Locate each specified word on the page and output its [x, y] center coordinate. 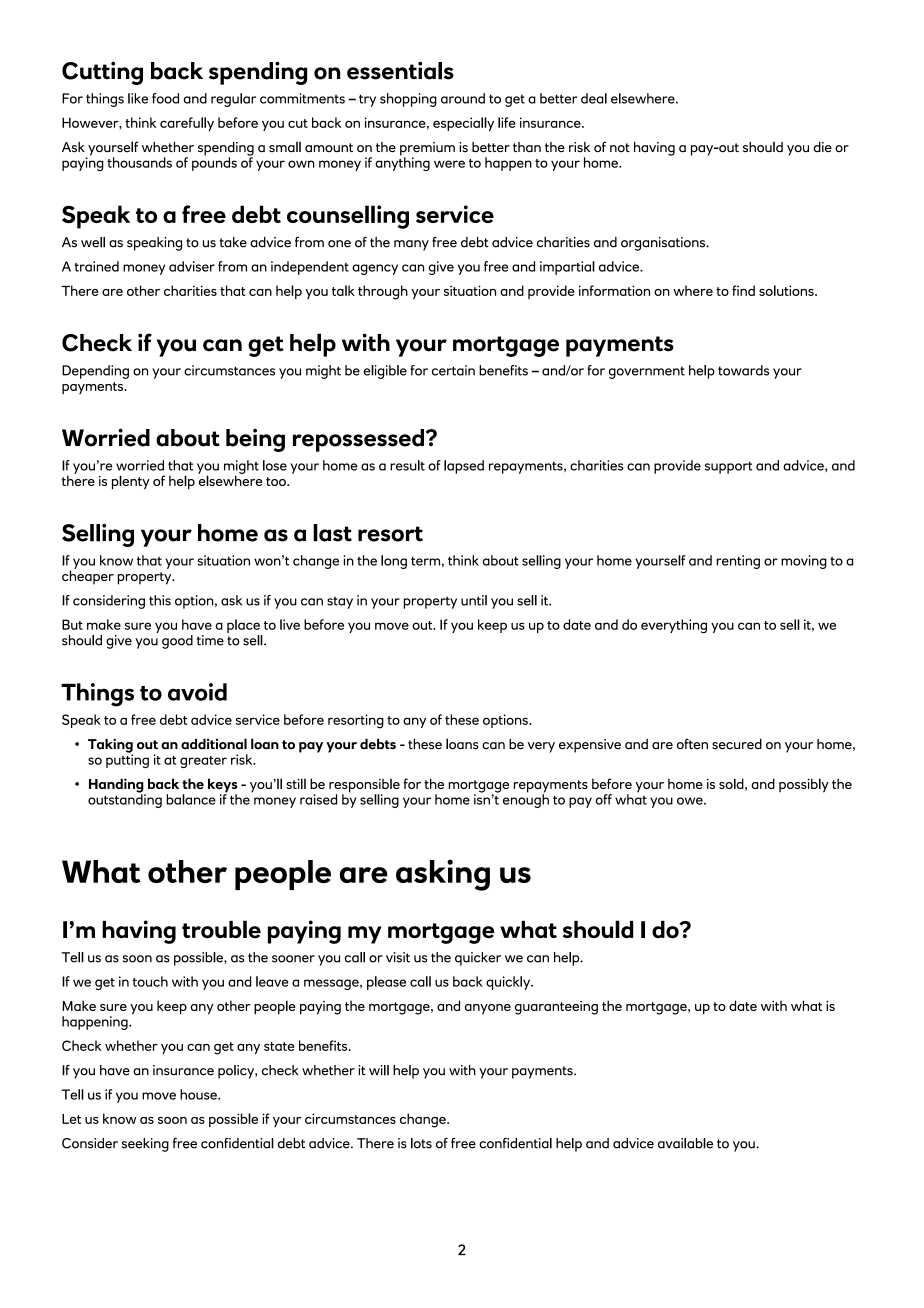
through [383, 292]
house [199, 1094]
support [729, 467]
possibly [804, 785]
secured [737, 744]
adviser [192, 266]
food [165, 98]
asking [443, 875]
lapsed [464, 467]
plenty [131, 482]
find [743, 290]
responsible [364, 787]
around [463, 98]
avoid [197, 692]
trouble [221, 929]
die [822, 147]
